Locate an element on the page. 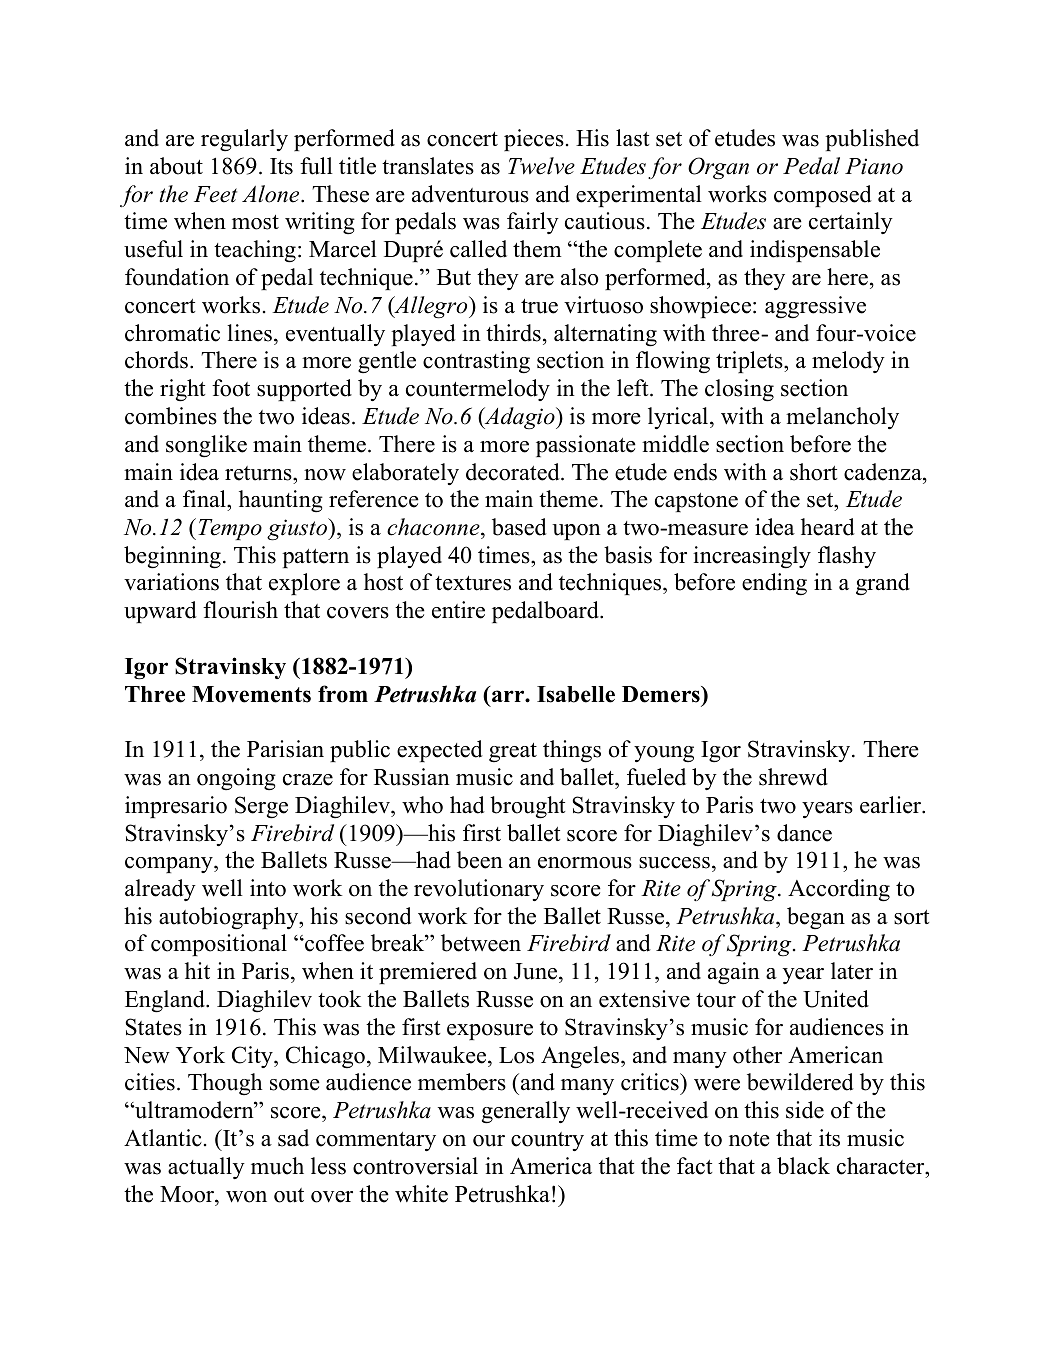 The height and width of the image is (1366, 1056). final is located at coordinates (205, 498).
